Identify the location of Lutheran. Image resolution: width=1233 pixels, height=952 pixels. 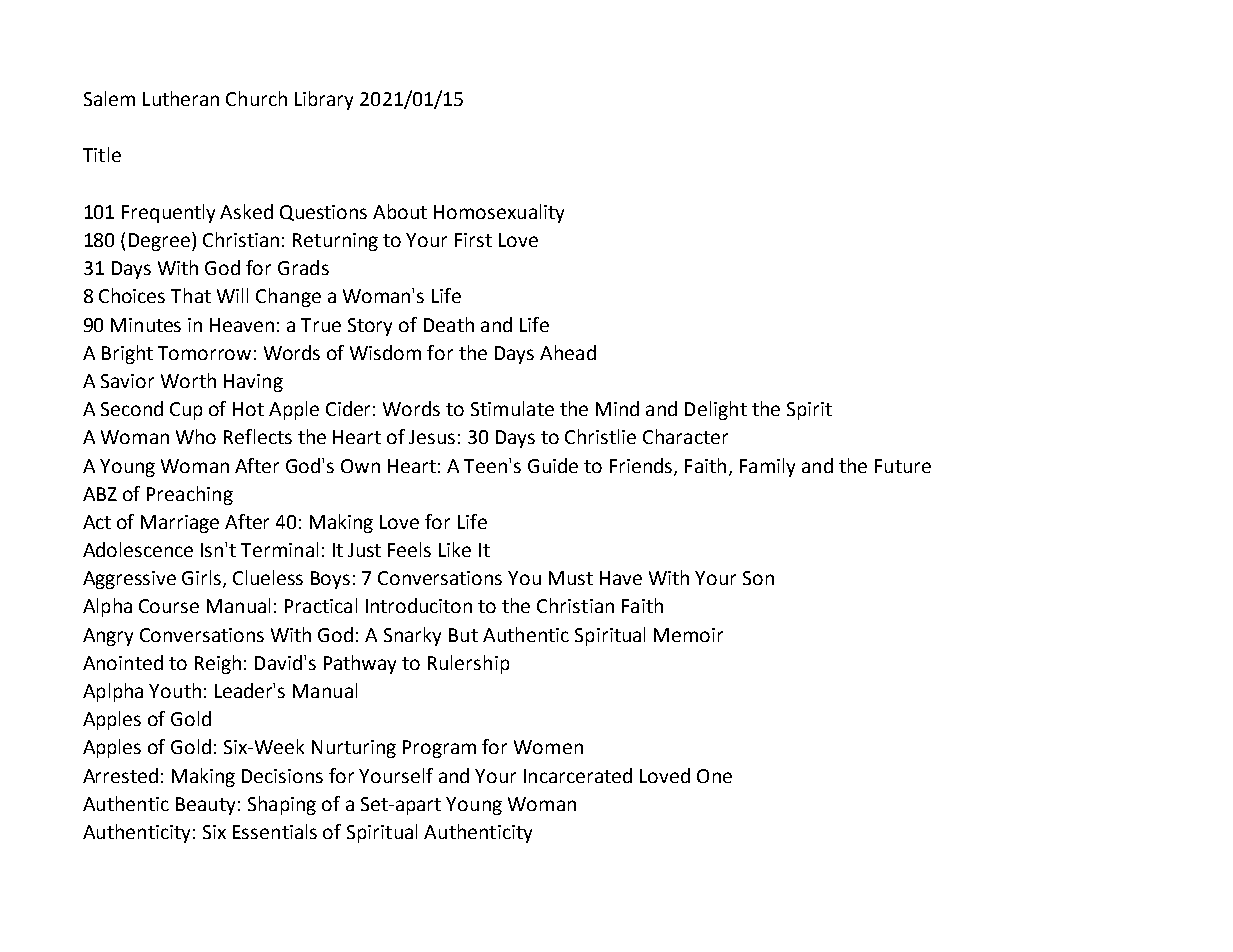
(181, 98).
